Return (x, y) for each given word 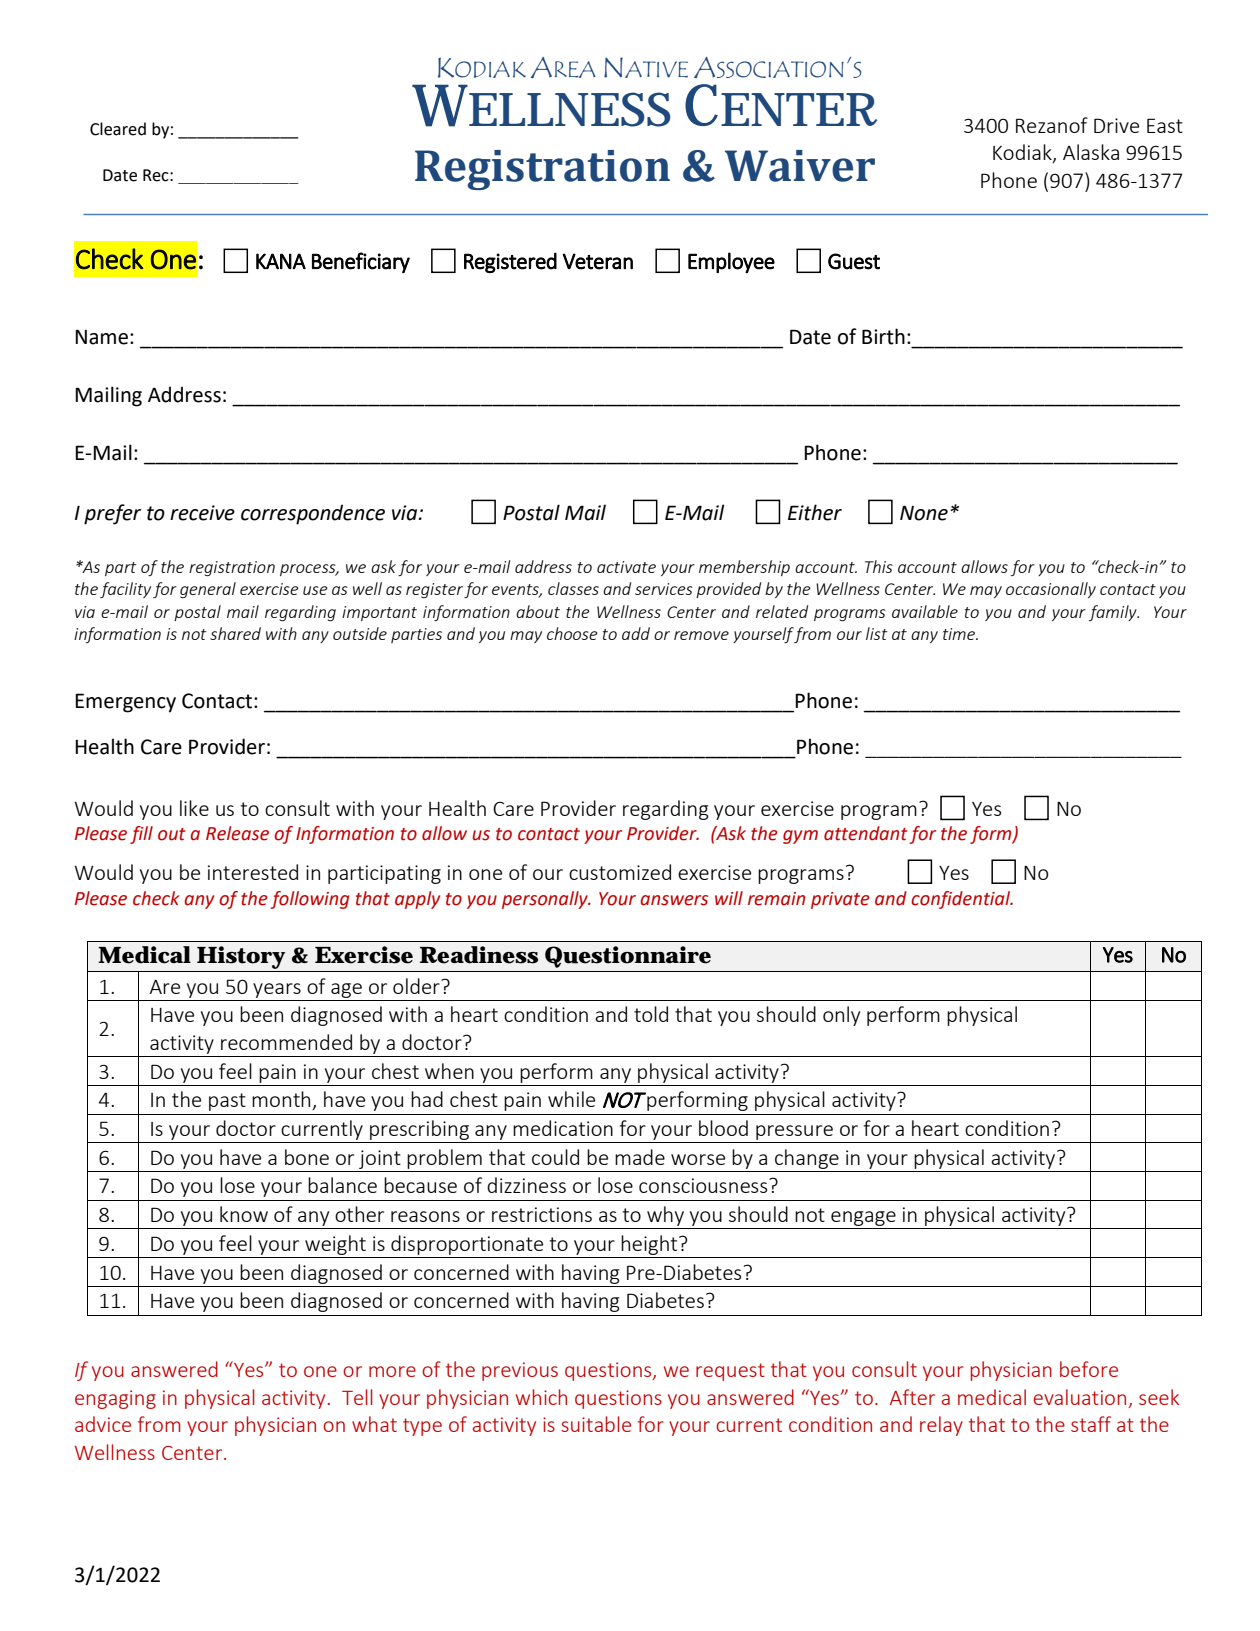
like (194, 808)
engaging (115, 1399)
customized (620, 872)
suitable (596, 1424)
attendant (866, 833)
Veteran (597, 261)
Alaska (1091, 152)
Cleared (118, 129)
